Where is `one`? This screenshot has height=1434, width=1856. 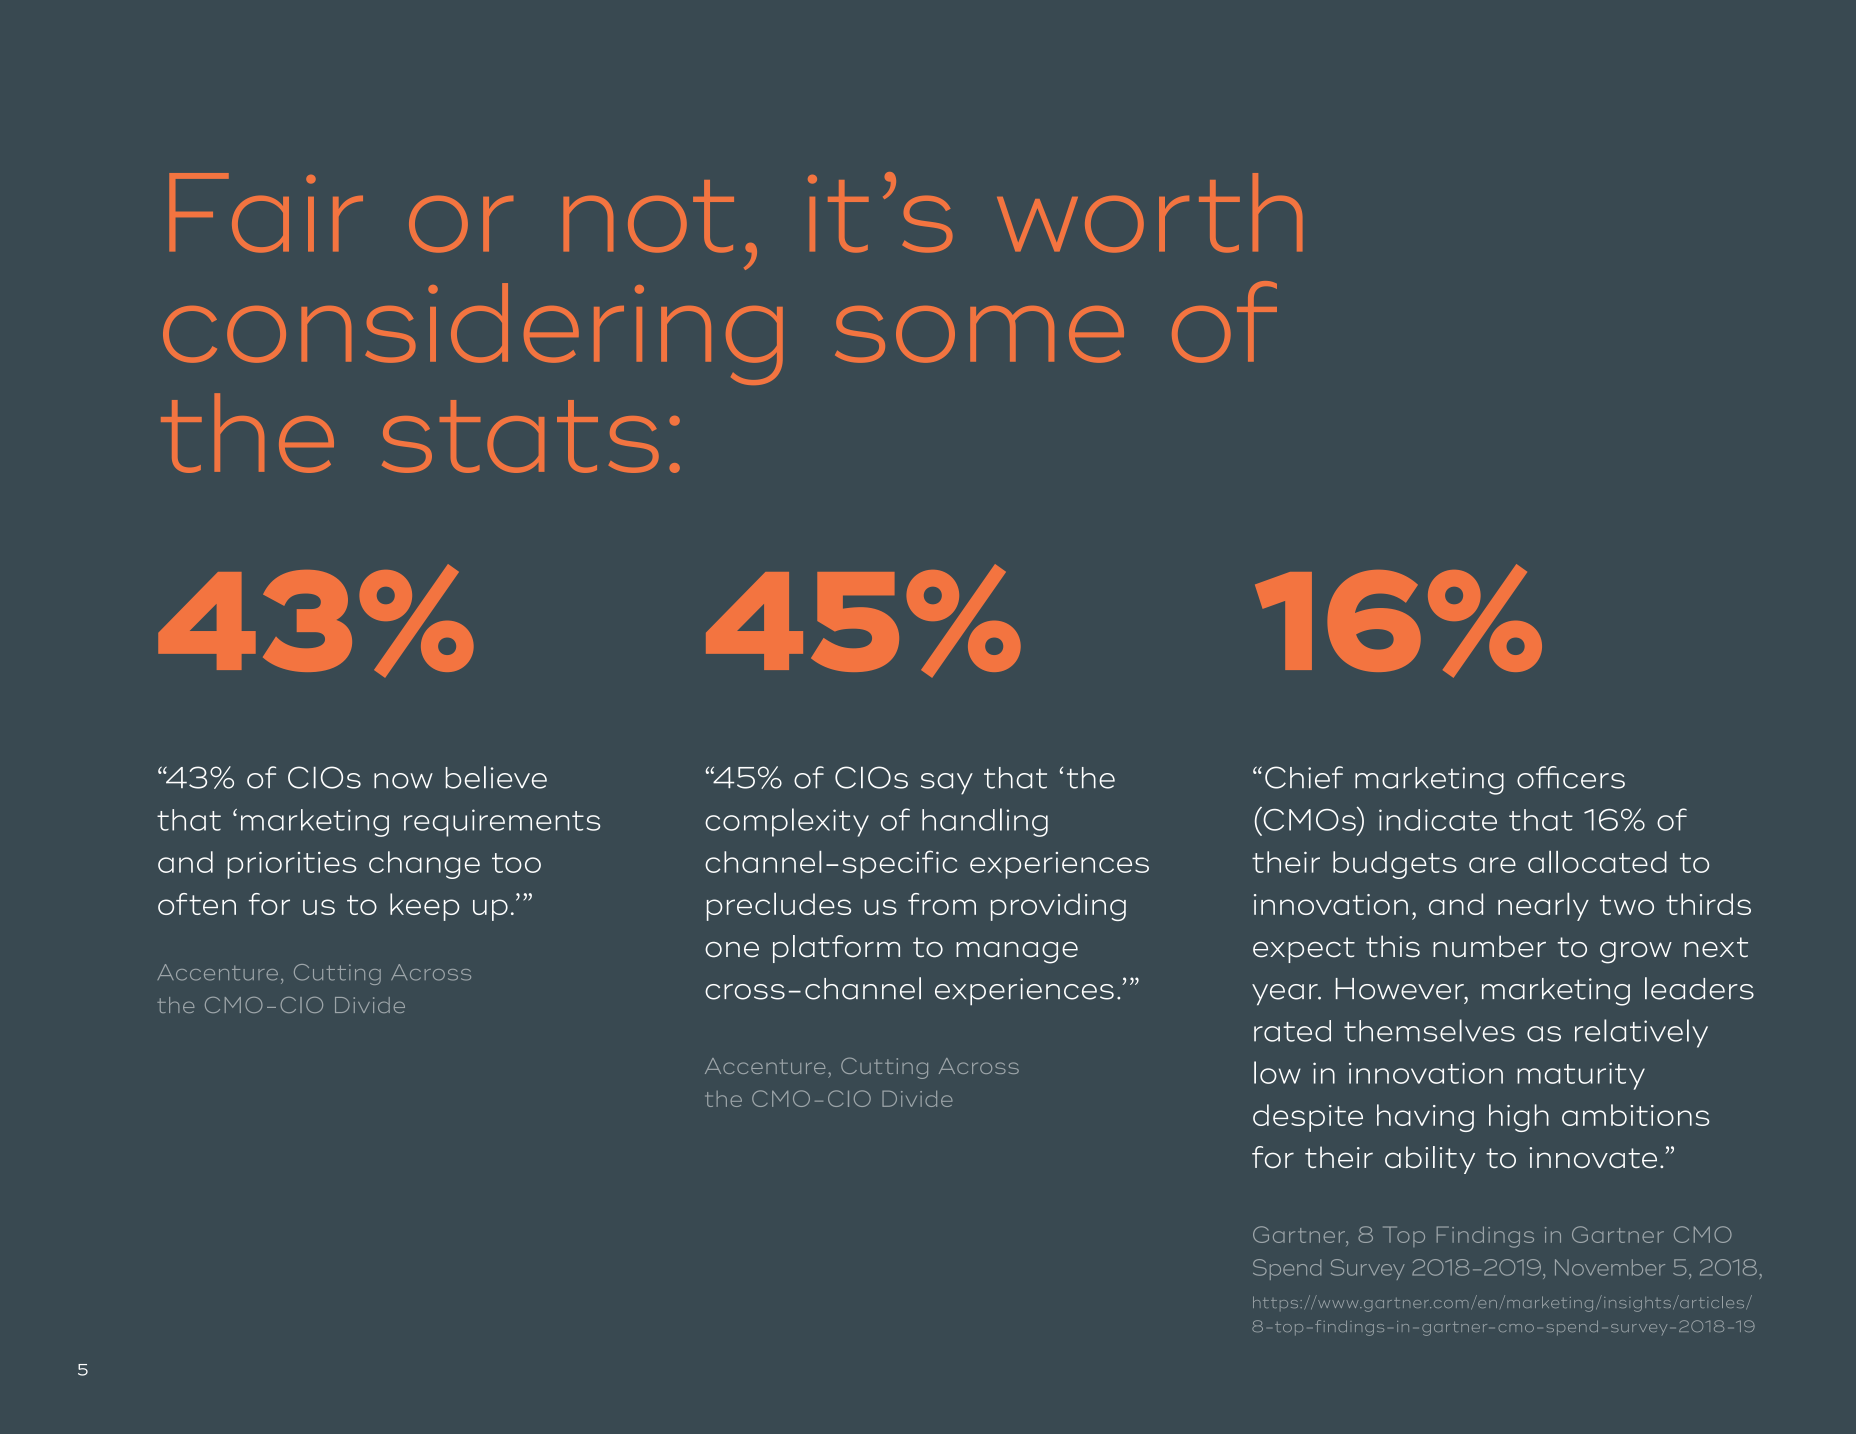 one is located at coordinates (732, 950).
